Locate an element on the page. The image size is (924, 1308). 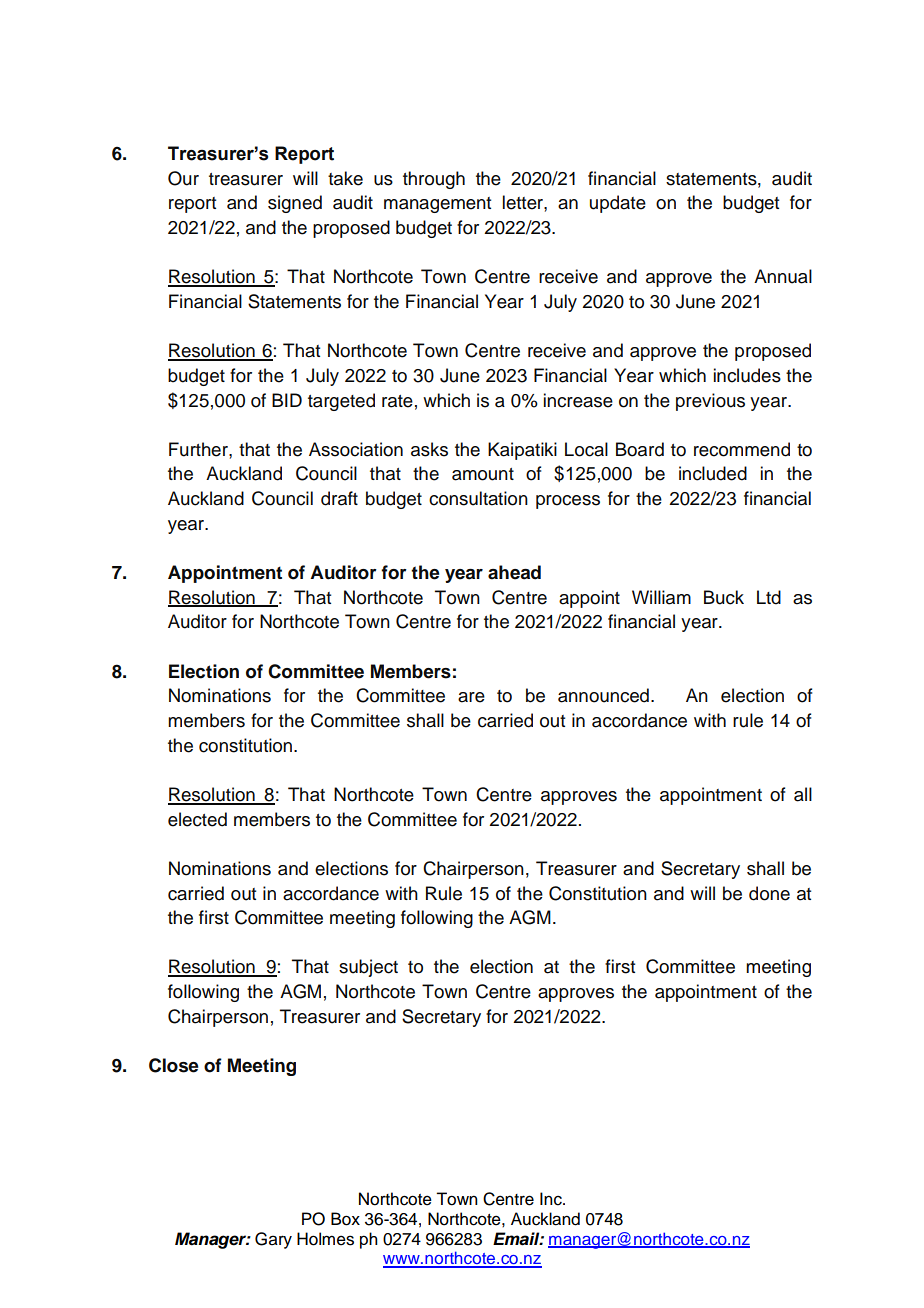
elected is located at coordinates (197, 819).
